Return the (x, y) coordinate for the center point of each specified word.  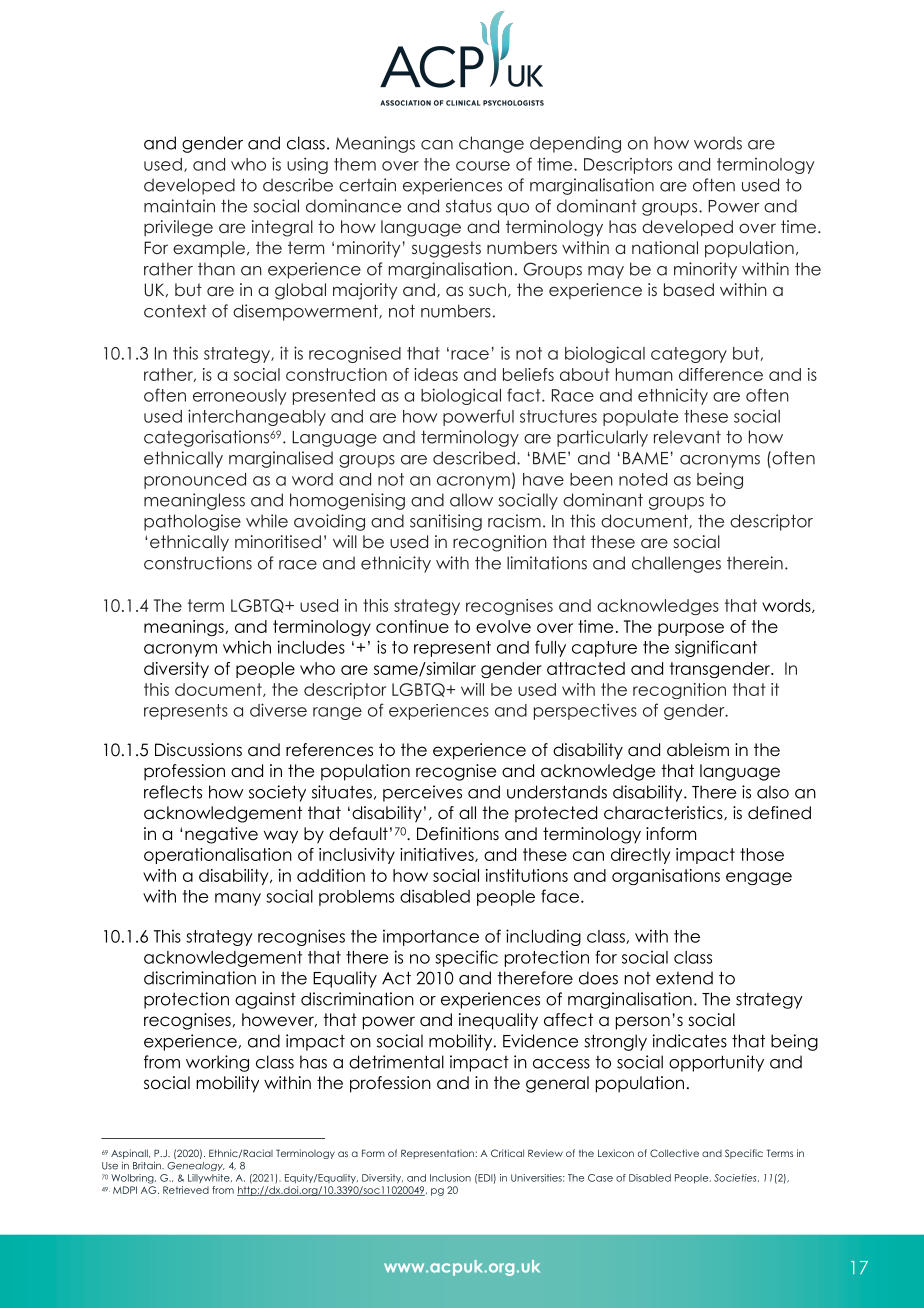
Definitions (458, 834)
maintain (179, 206)
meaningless (194, 501)
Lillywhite (210, 1178)
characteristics (664, 813)
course (483, 166)
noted (643, 479)
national (665, 247)
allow (471, 500)
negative (221, 835)
